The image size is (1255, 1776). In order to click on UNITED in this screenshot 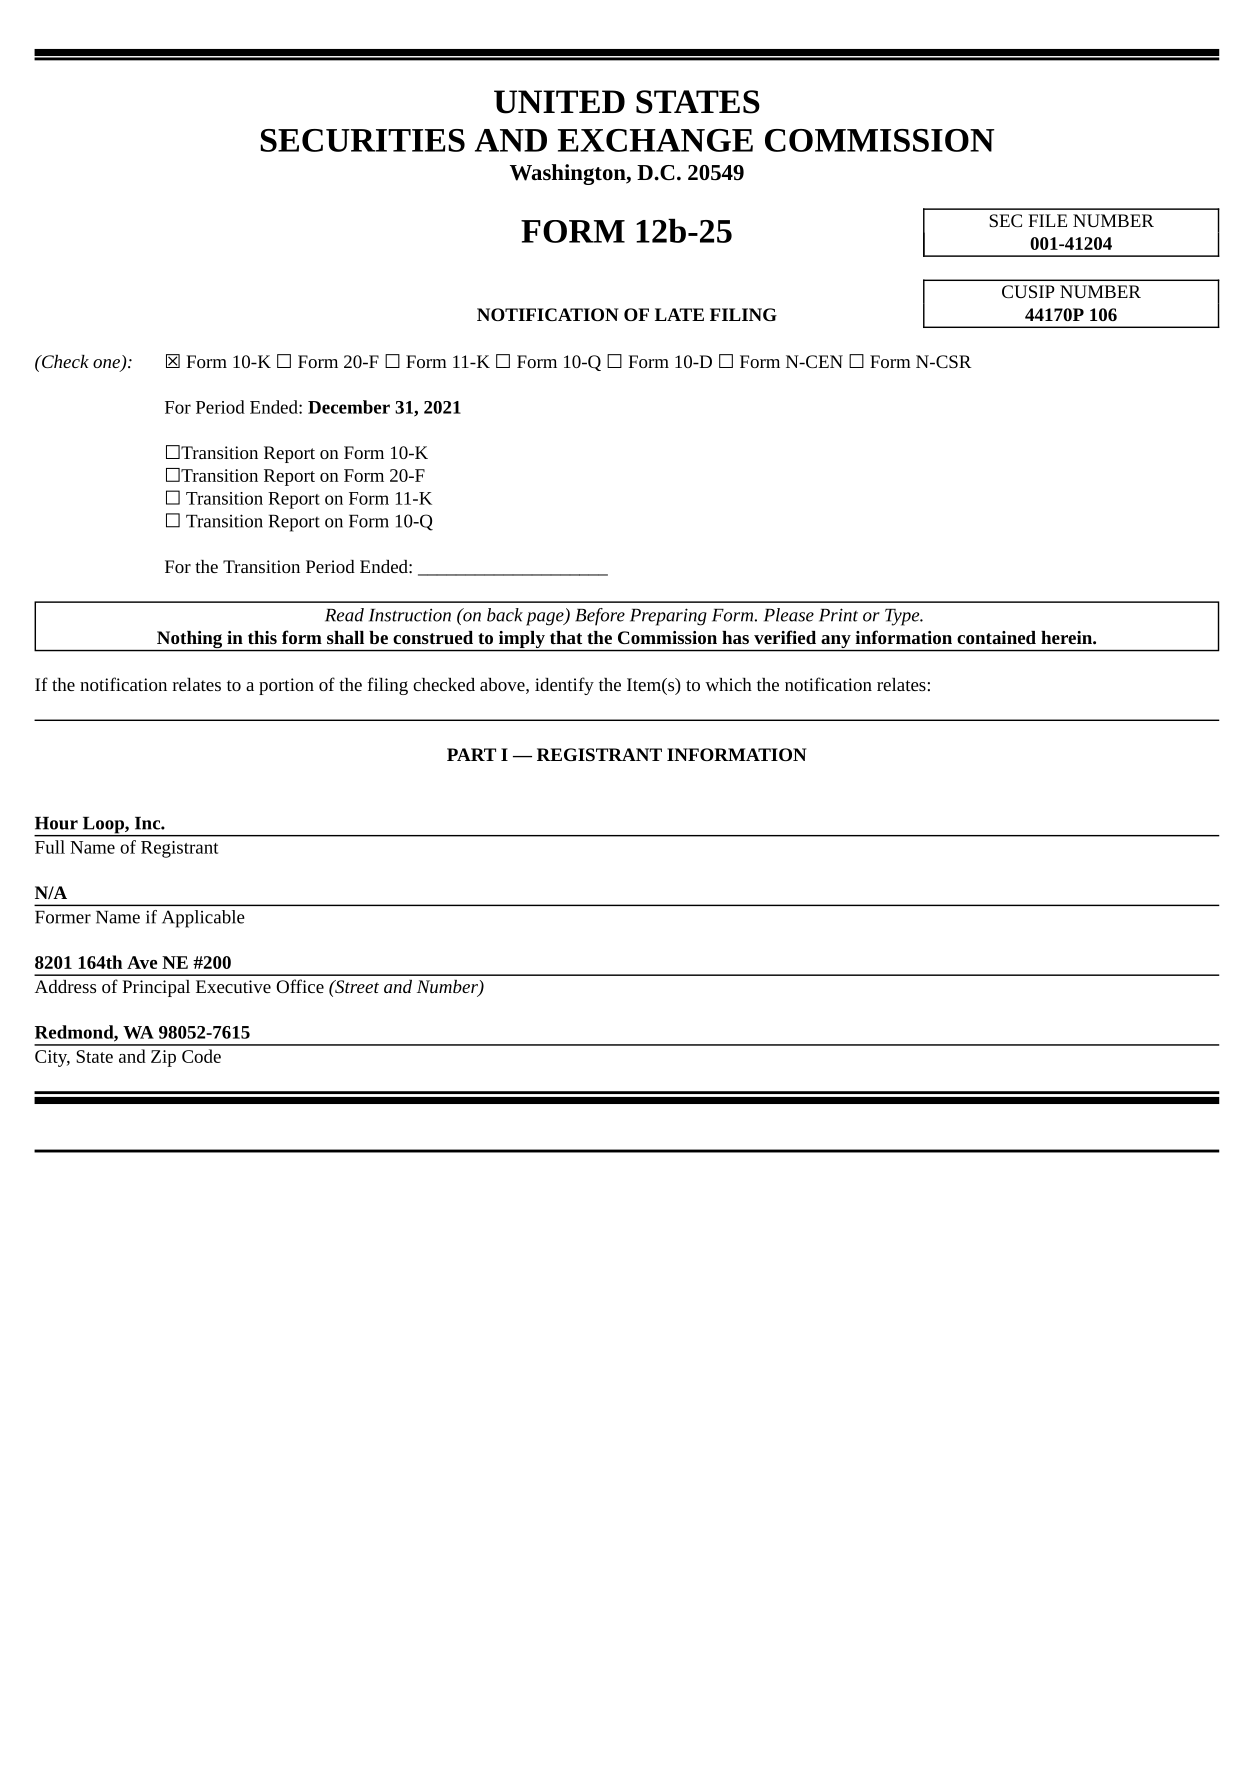, I will do `click(559, 102)`.
